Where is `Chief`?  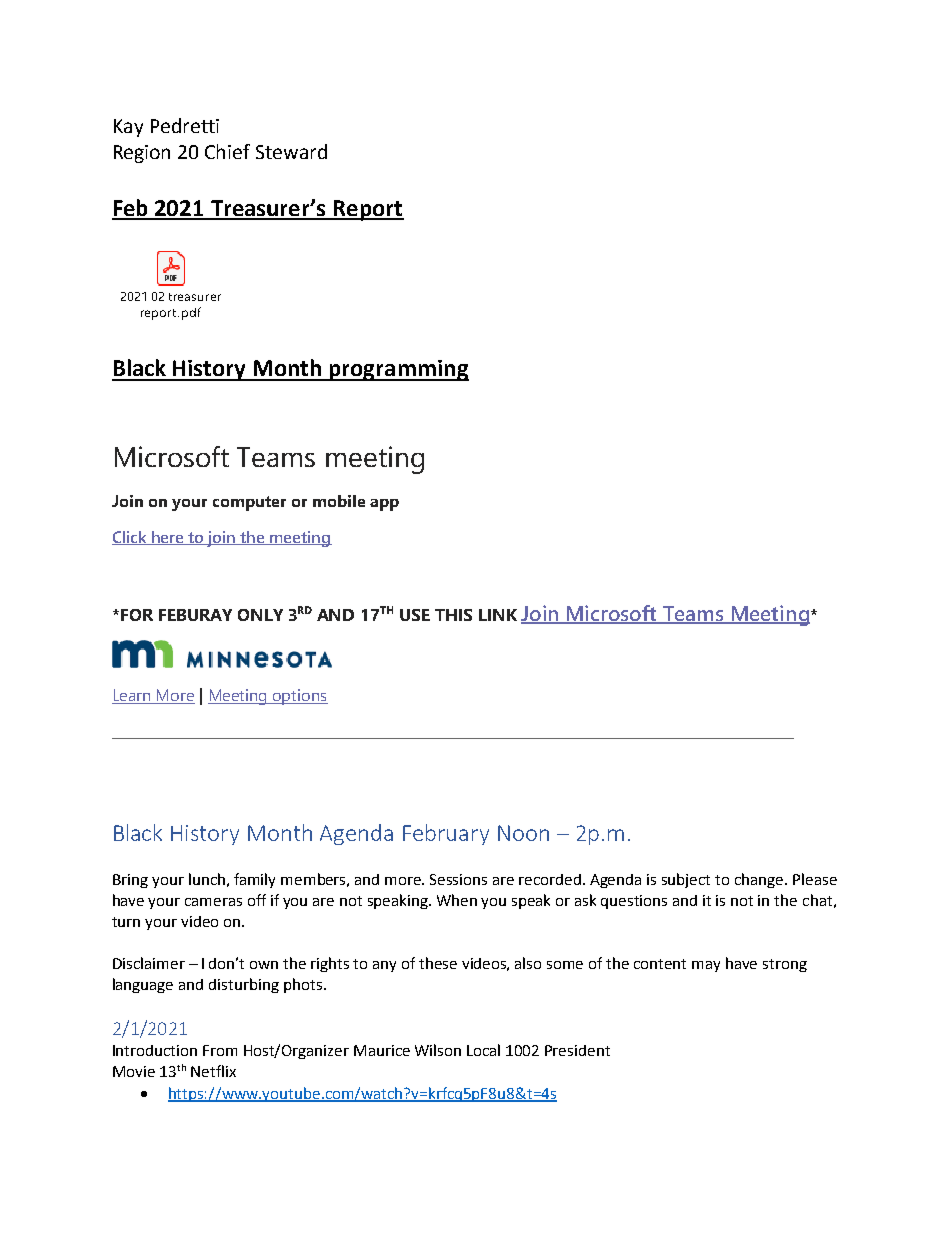 Chief is located at coordinates (227, 151).
